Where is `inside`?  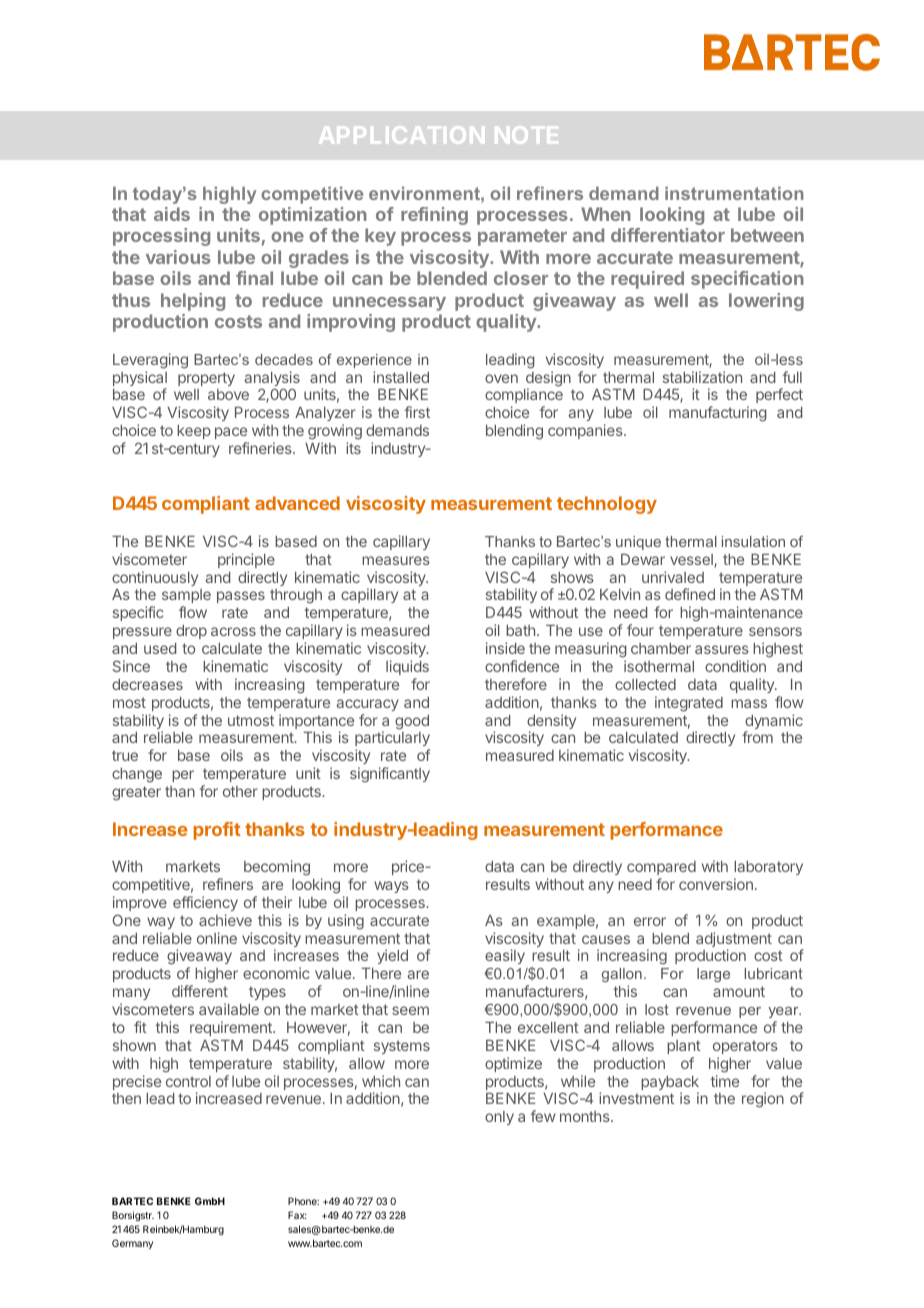 inside is located at coordinates (505, 648).
